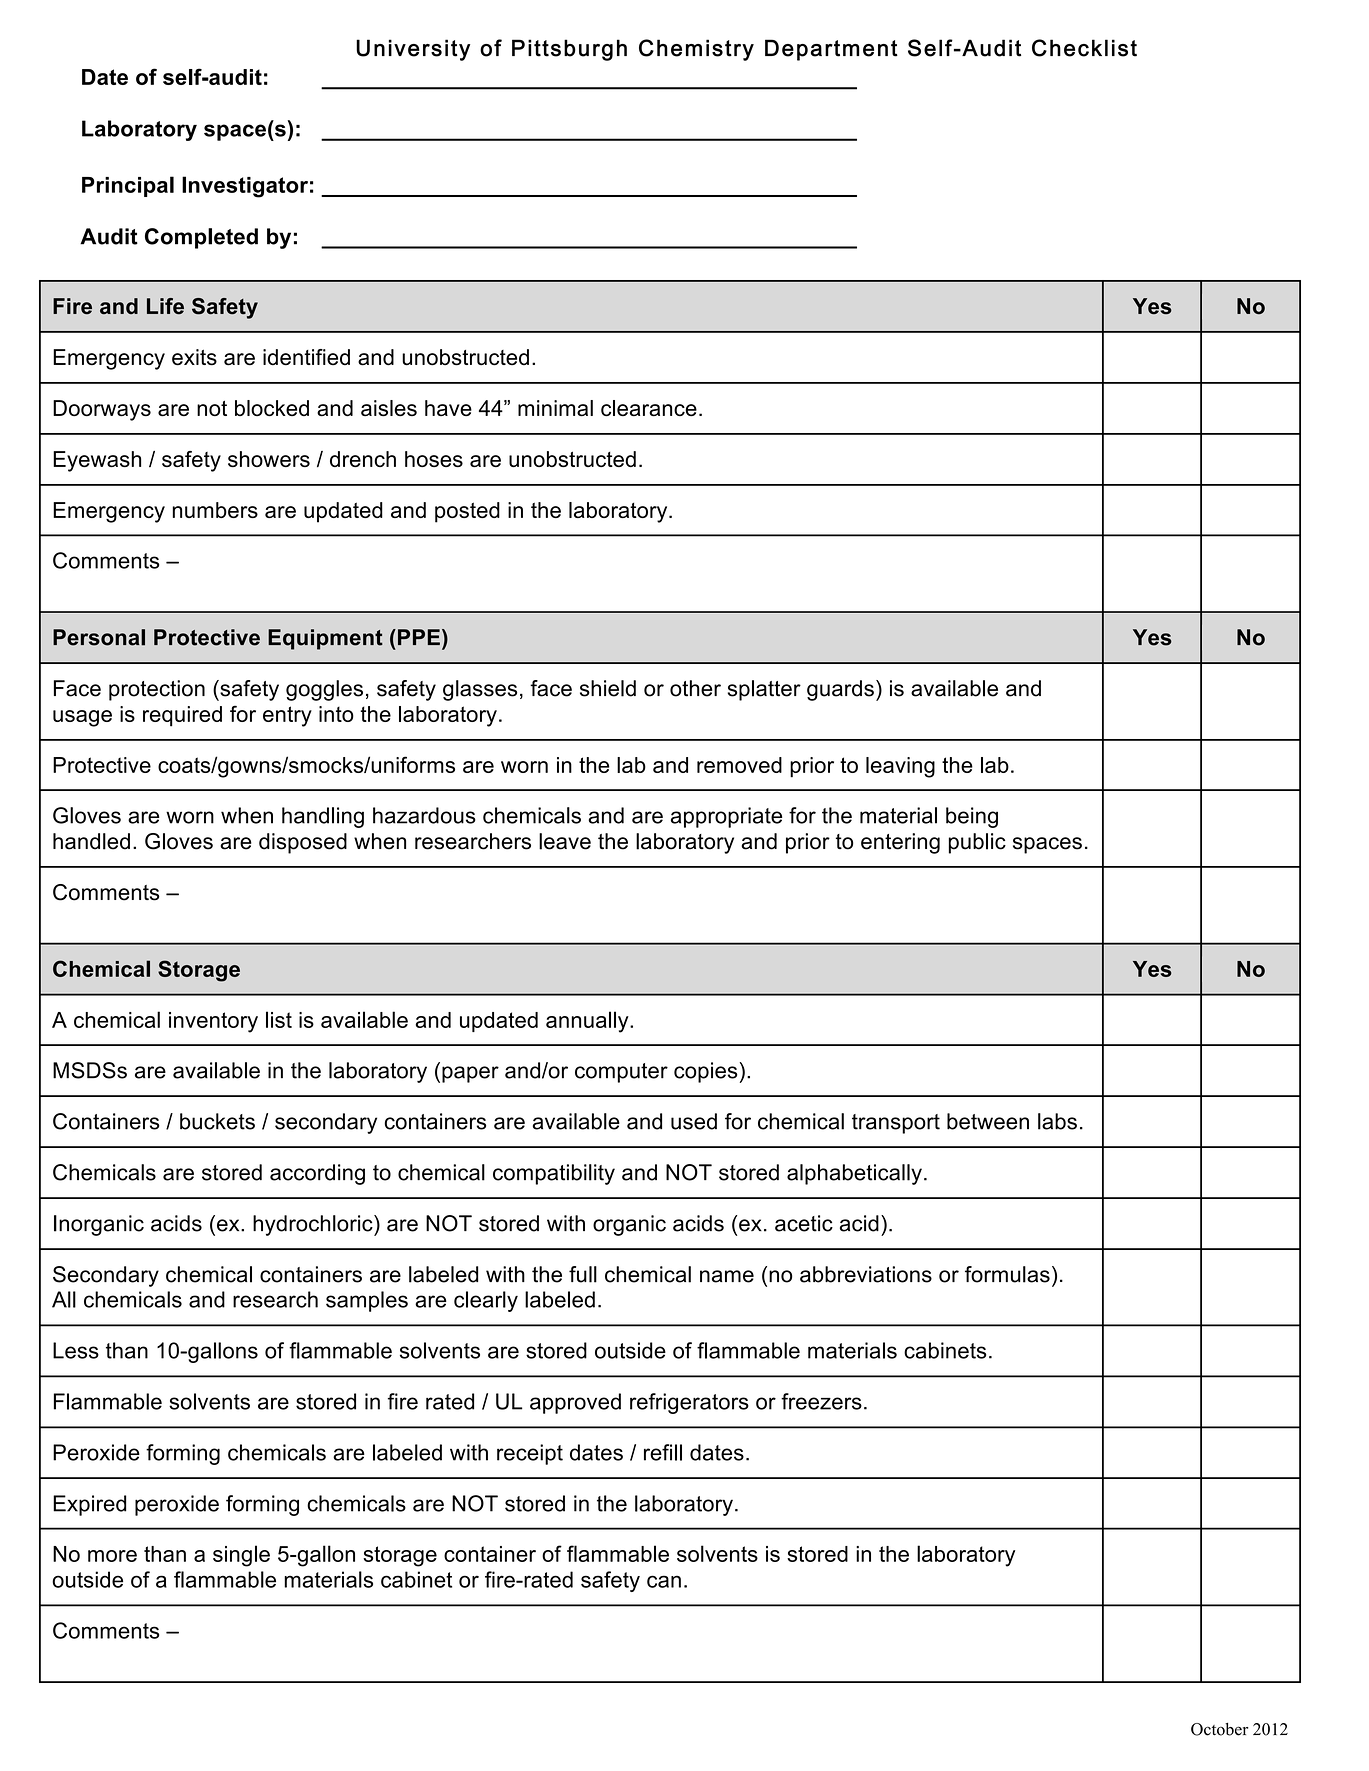  Describe the element at coordinates (840, 690) in the document. I see `guards` at that location.
